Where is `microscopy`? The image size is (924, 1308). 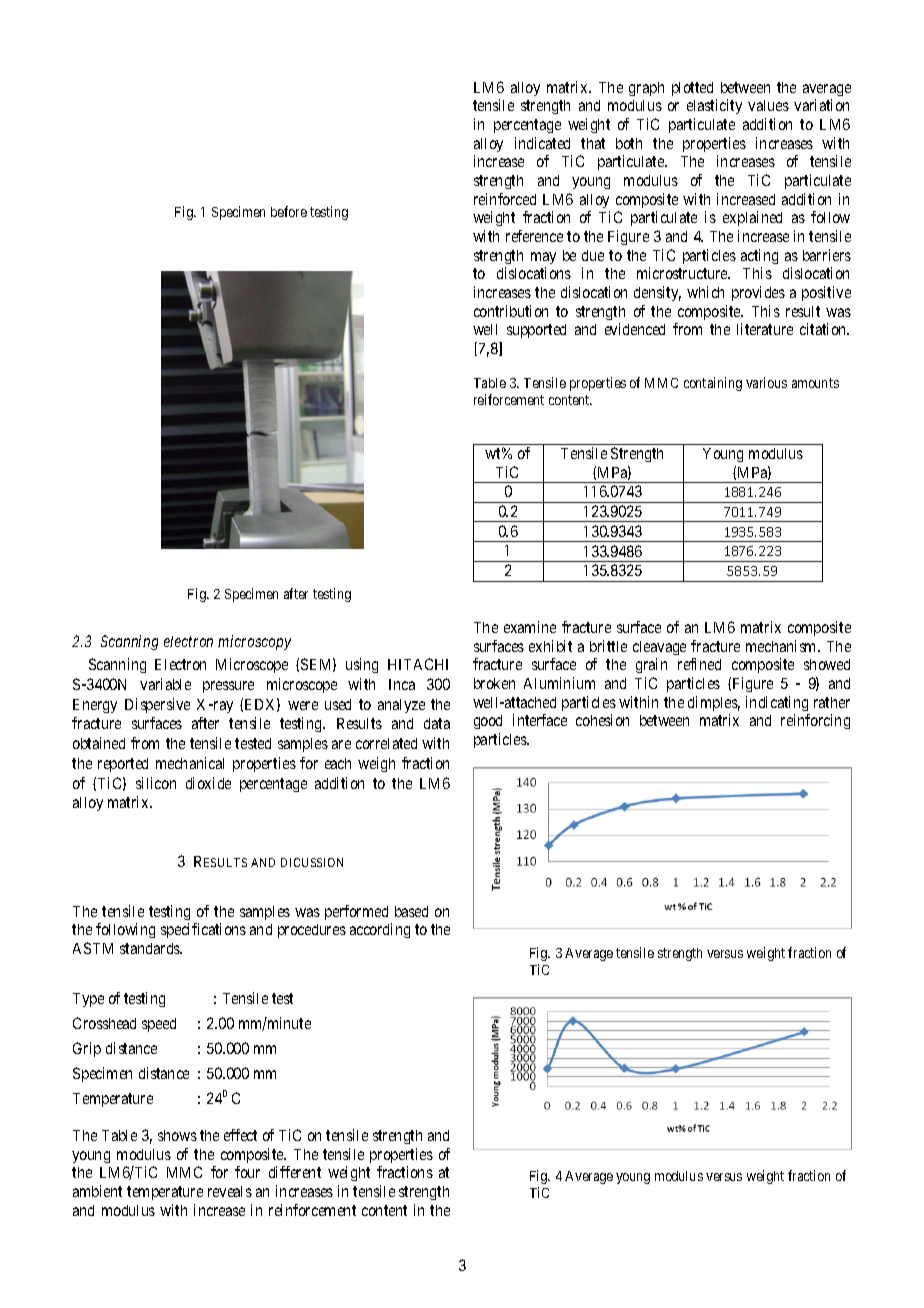
microscopy is located at coordinates (254, 642).
